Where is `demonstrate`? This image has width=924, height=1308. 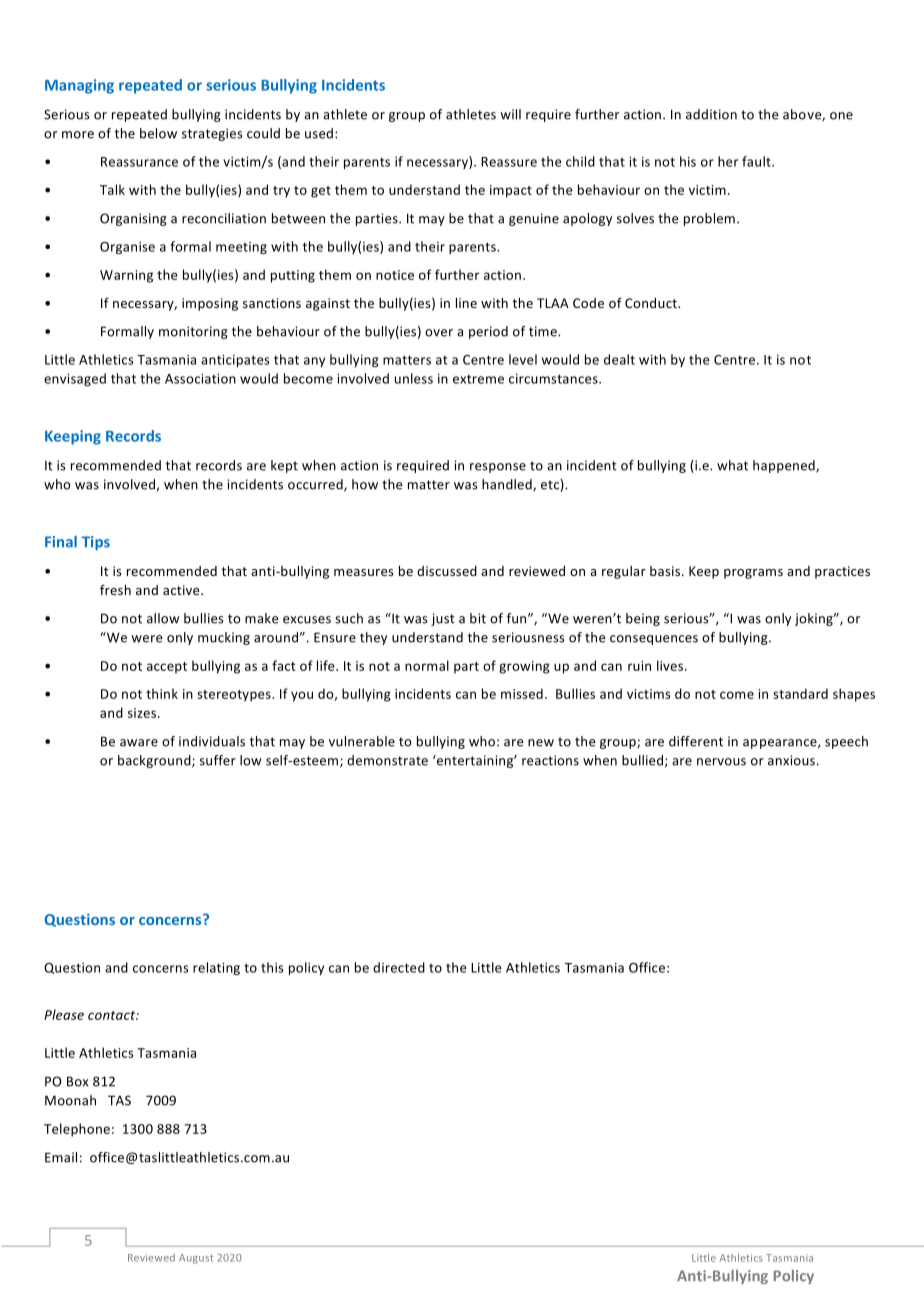 demonstrate is located at coordinates (387, 760).
